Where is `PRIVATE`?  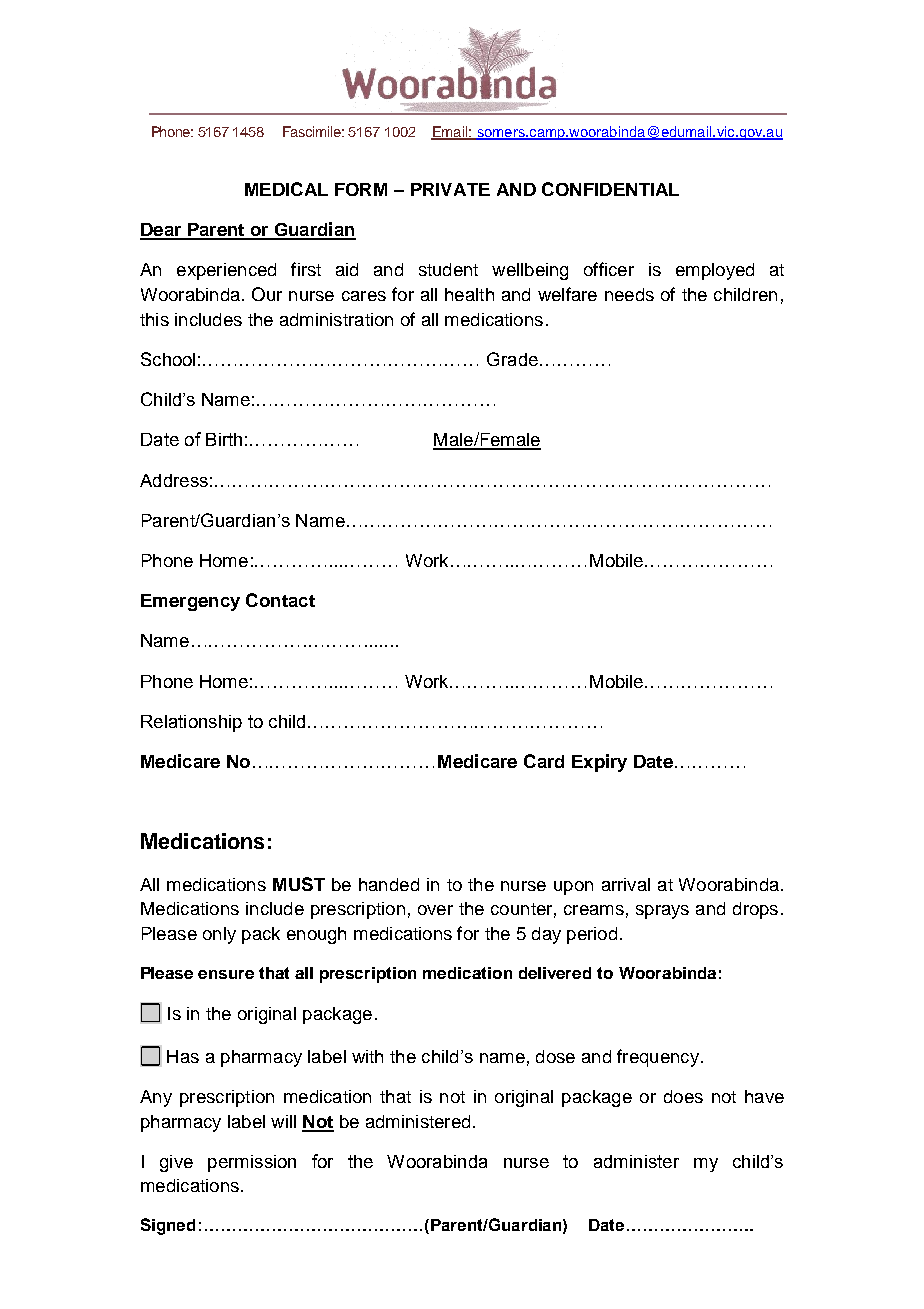
PRIVATE is located at coordinates (450, 189).
